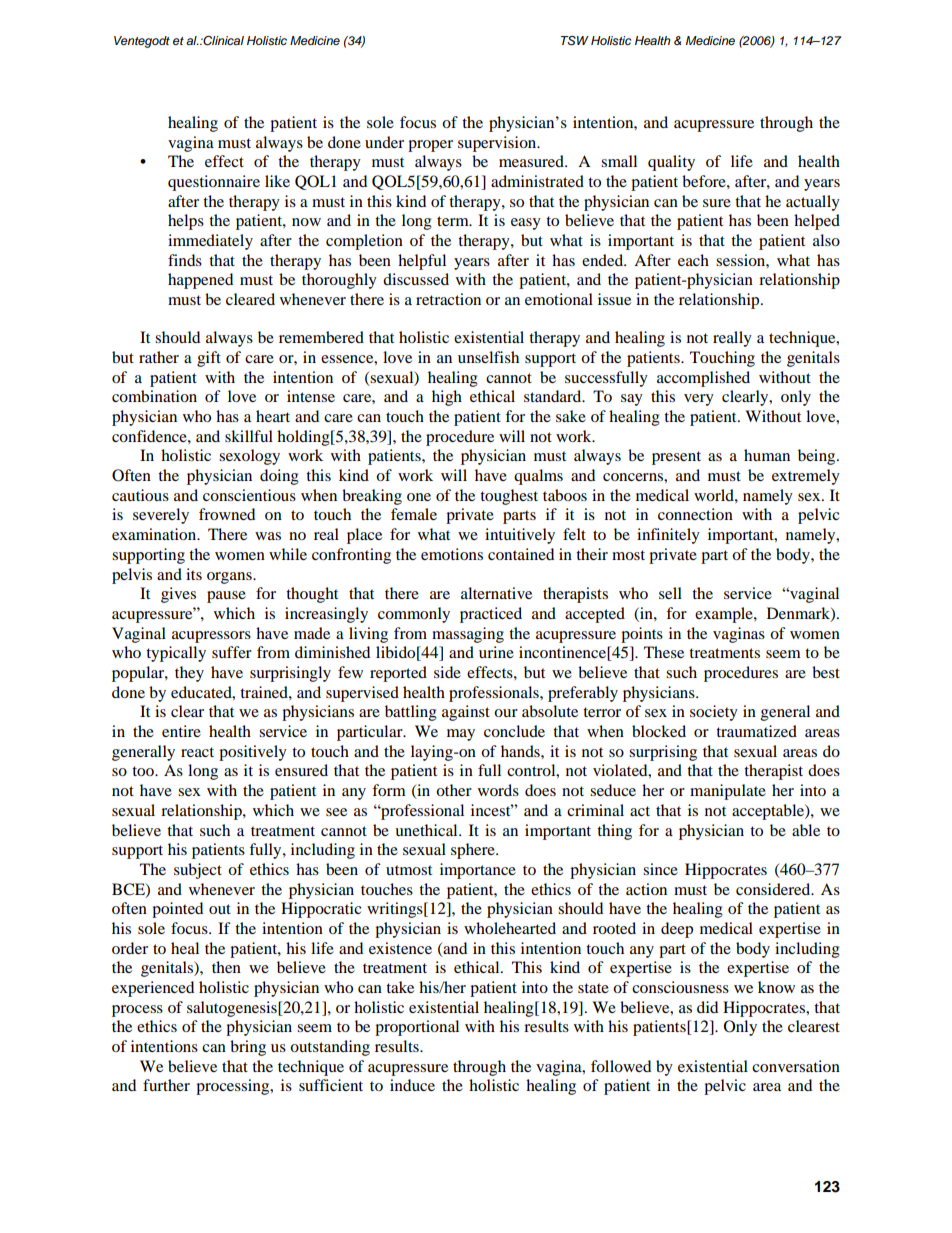  Describe the element at coordinates (498, 144) in the screenshot. I see `supervision` at that location.
